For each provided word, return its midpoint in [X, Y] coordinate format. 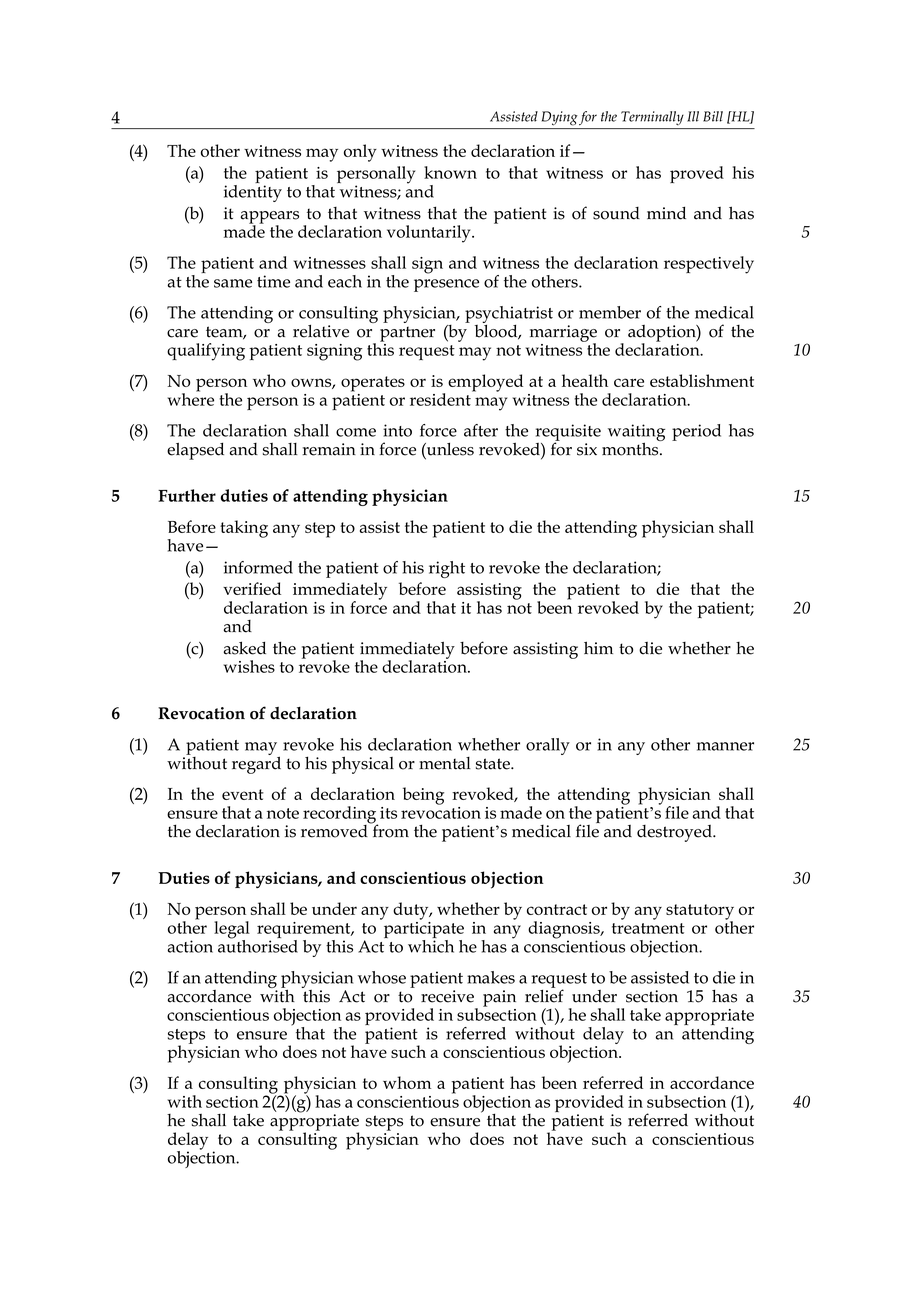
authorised [258, 945]
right [447, 569]
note [283, 813]
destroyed [675, 833]
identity [253, 192]
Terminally [652, 118]
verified [252, 588]
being [423, 796]
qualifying [206, 352]
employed [485, 383]
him [598, 647]
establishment [702, 380]
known [450, 172]
